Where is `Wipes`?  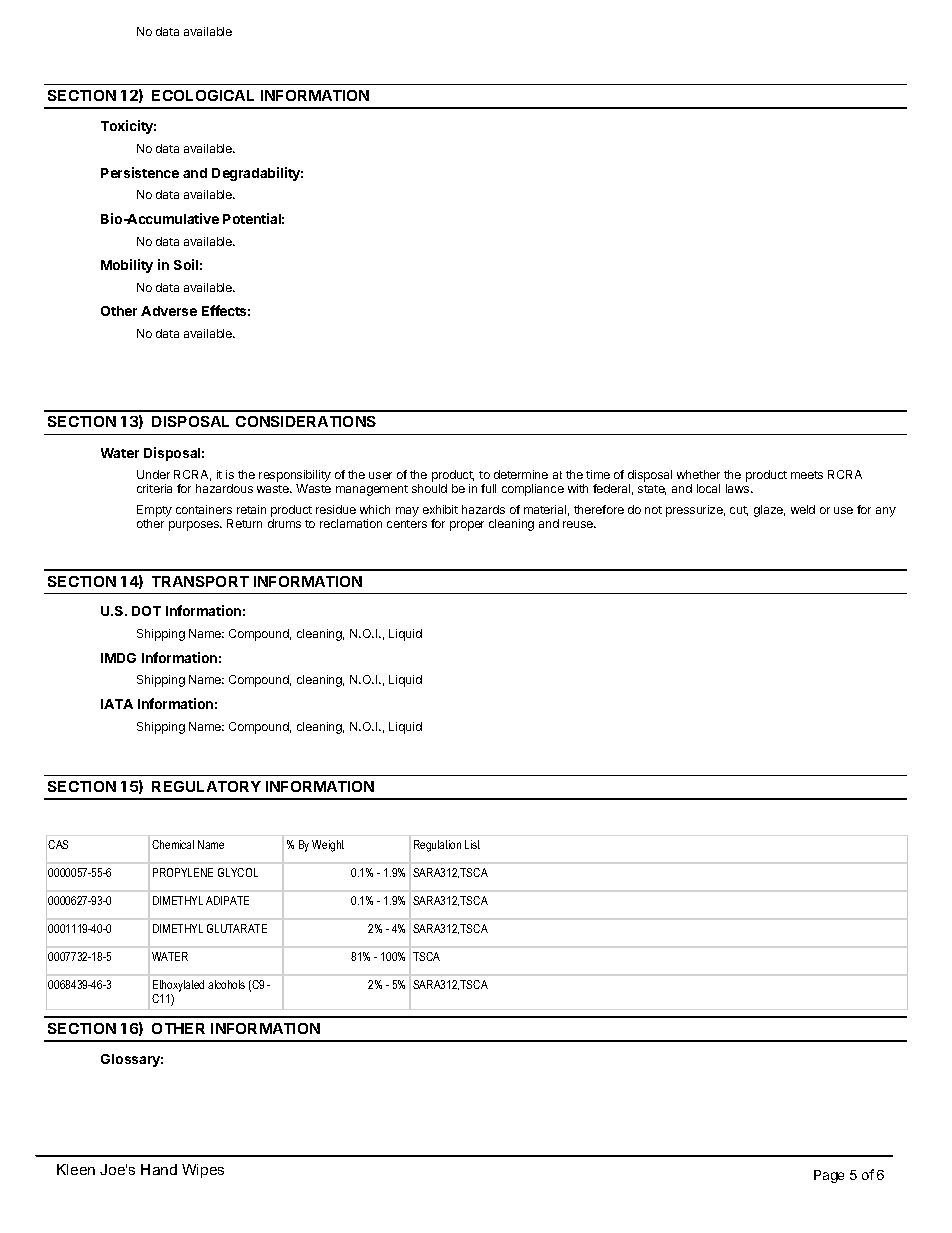
Wipes is located at coordinates (203, 1171).
